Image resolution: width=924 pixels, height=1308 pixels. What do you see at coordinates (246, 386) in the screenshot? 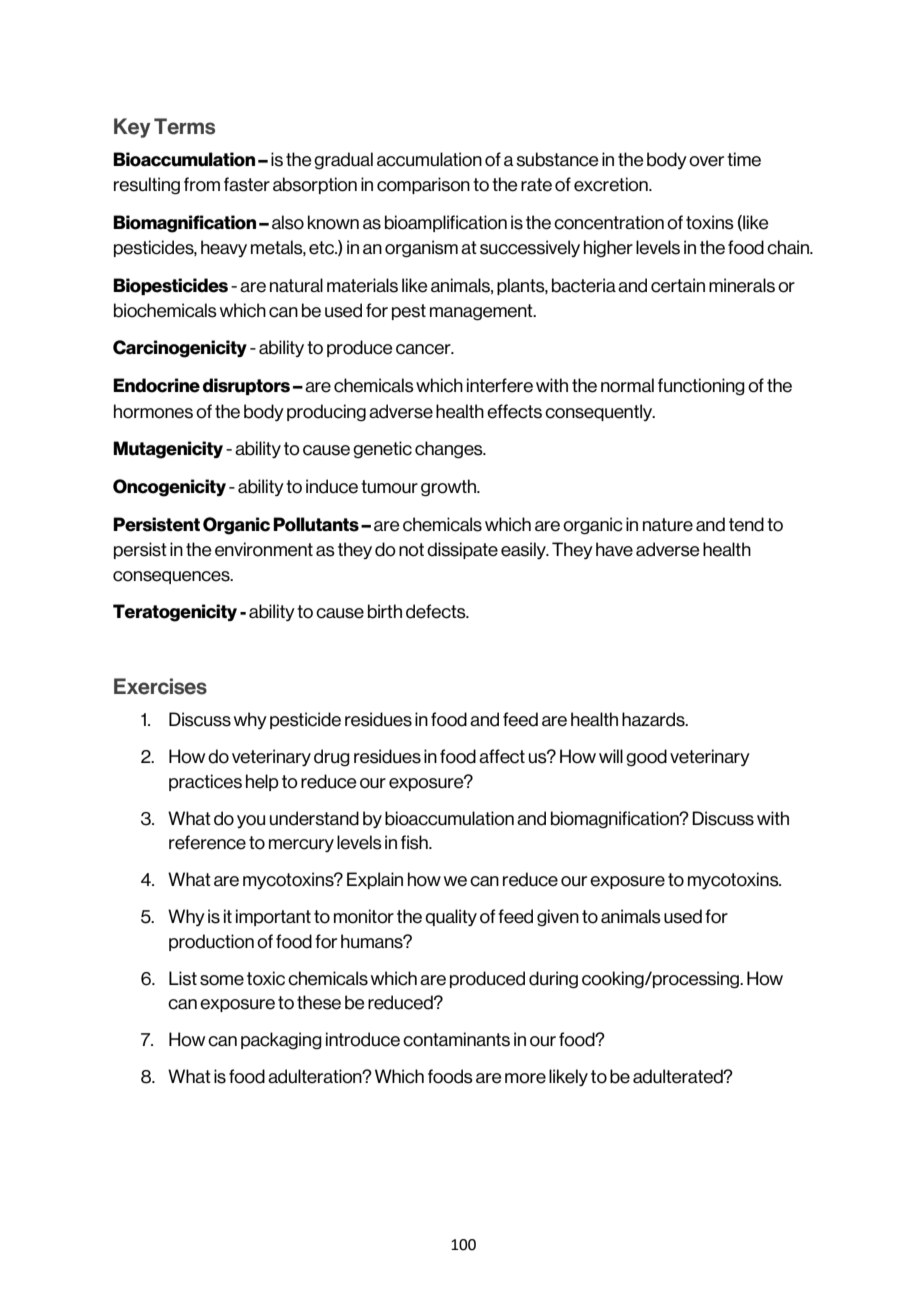
I see `disruptors` at bounding box center [246, 386].
